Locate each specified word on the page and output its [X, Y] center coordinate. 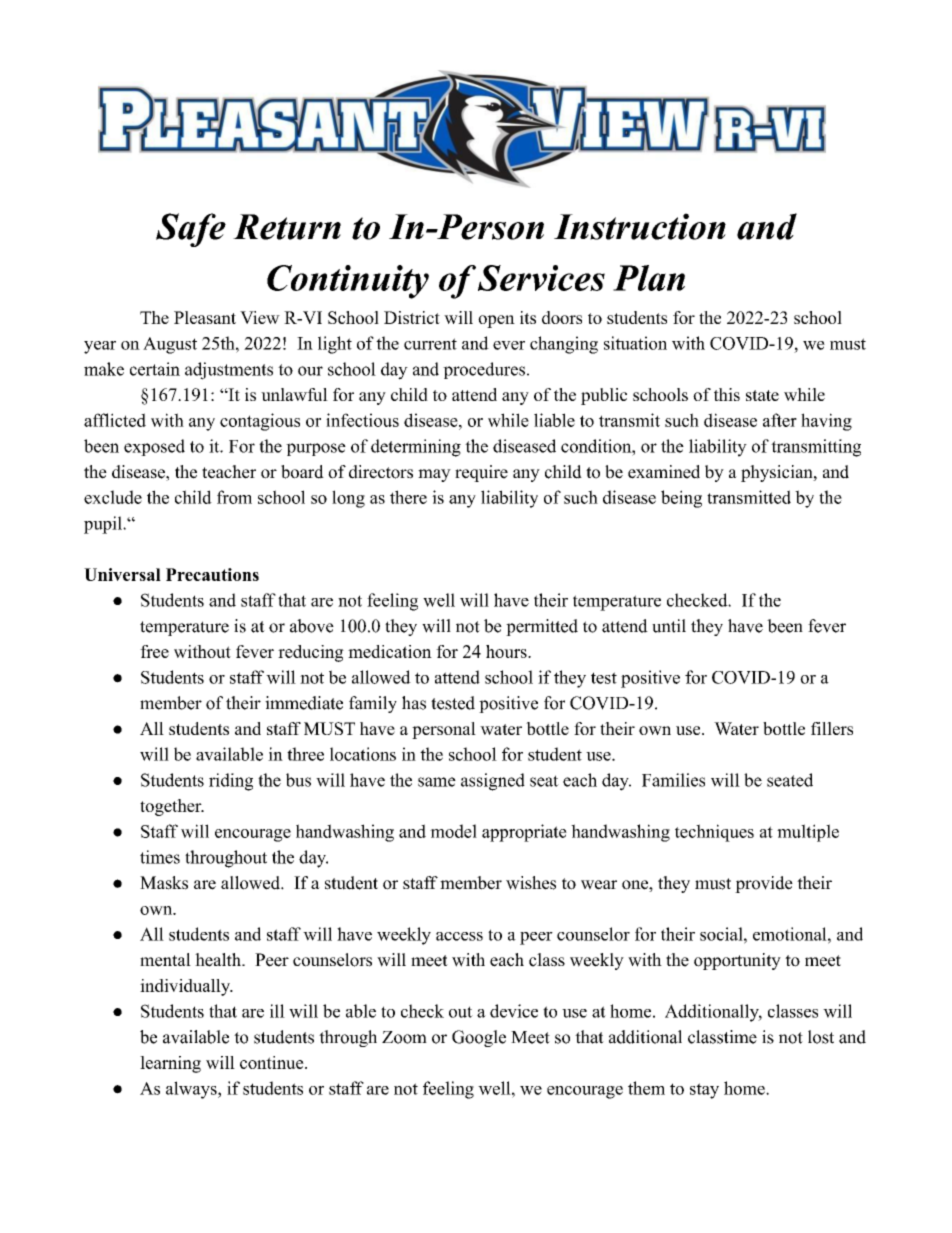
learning [170, 1064]
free [154, 651]
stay [704, 1091]
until [669, 626]
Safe [191, 230]
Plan [649, 278]
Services [541, 278]
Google [479, 1038]
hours [507, 651]
